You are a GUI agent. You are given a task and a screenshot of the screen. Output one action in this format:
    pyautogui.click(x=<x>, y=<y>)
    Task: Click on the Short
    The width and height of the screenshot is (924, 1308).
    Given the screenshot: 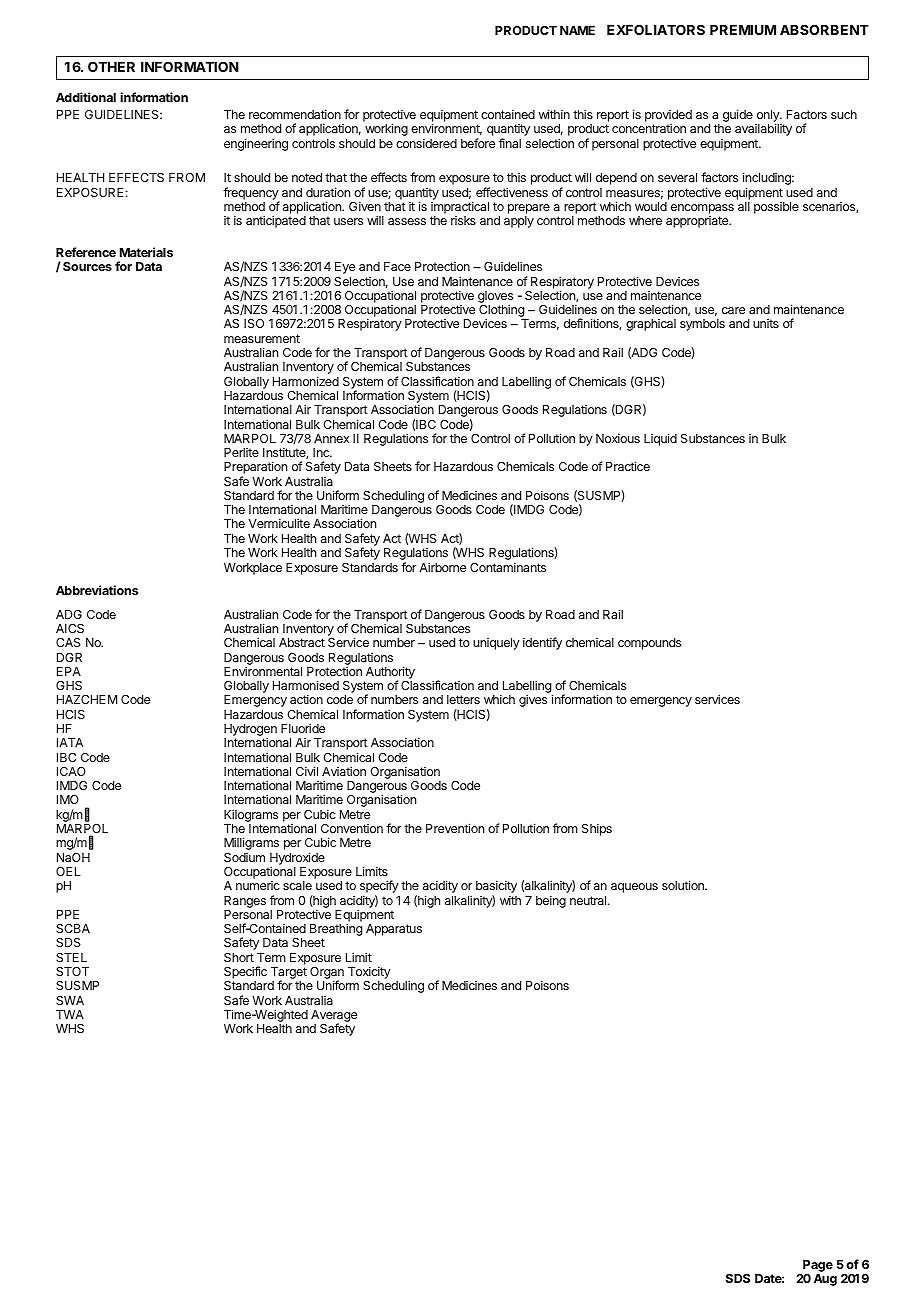 What is the action you would take?
    pyautogui.click(x=239, y=957)
